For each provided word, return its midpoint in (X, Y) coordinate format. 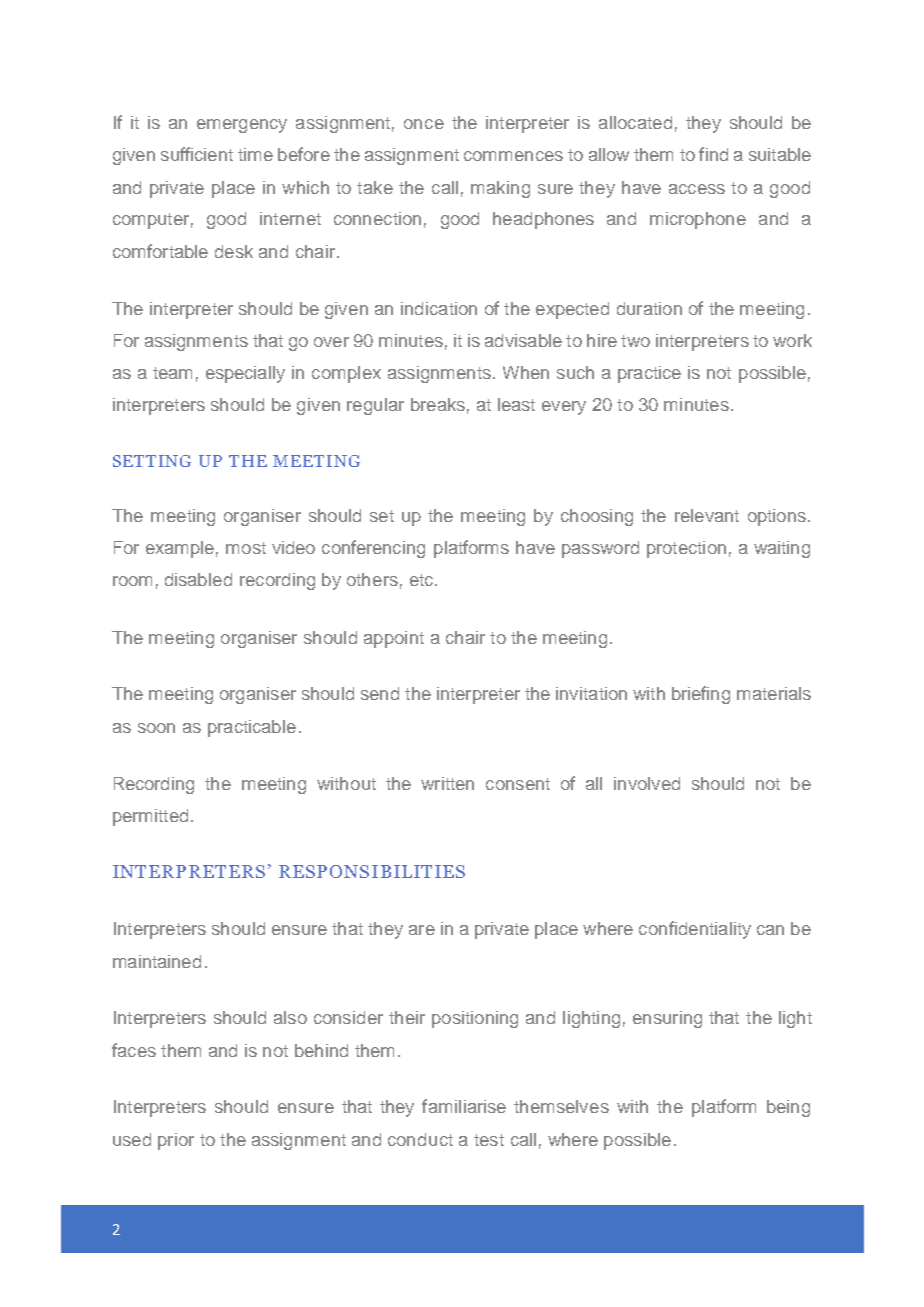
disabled (198, 579)
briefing (701, 695)
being (788, 1108)
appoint (394, 639)
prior (176, 1141)
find (713, 154)
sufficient (197, 154)
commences (513, 156)
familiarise (464, 1106)
